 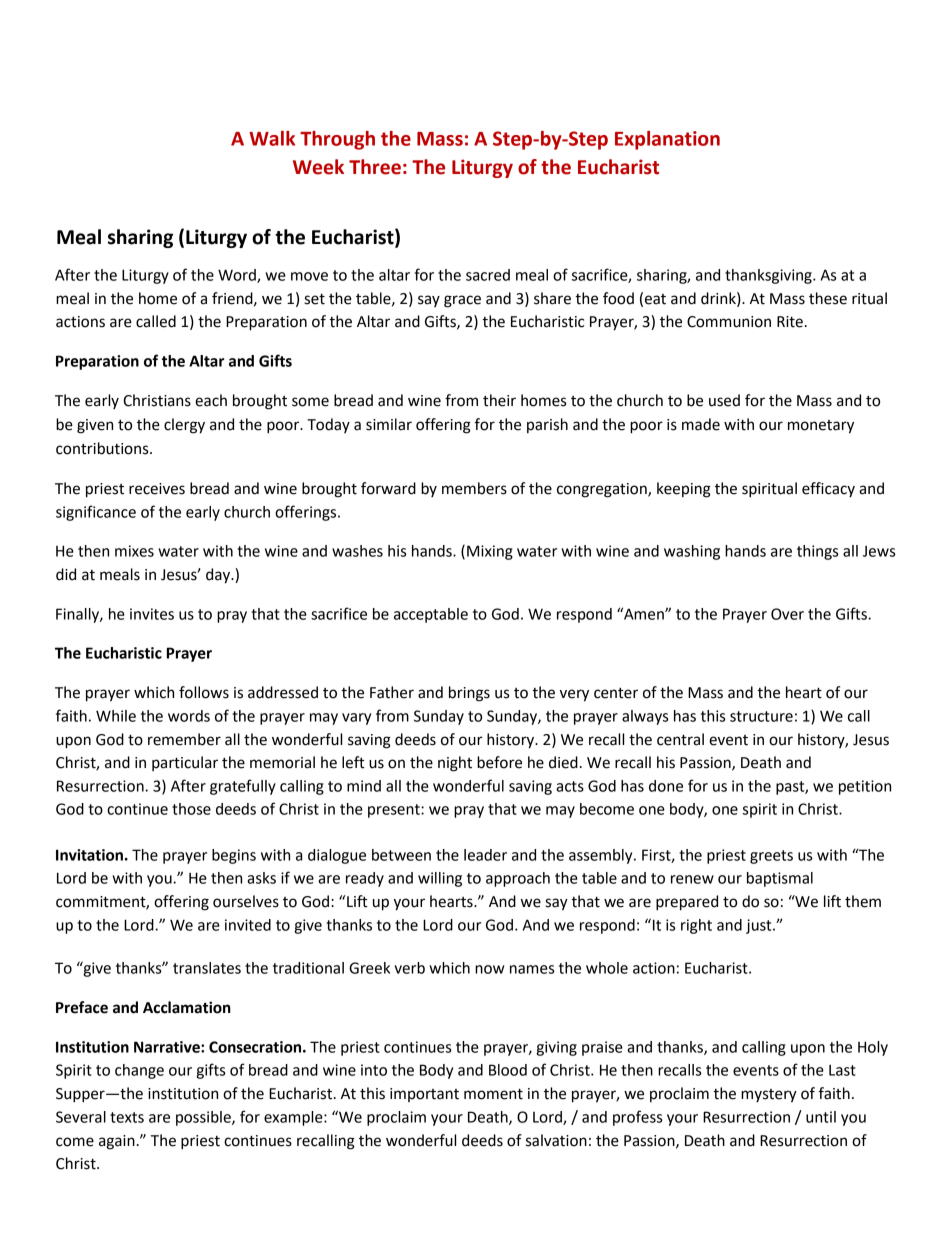 I want to click on Three, so click(x=375, y=167).
